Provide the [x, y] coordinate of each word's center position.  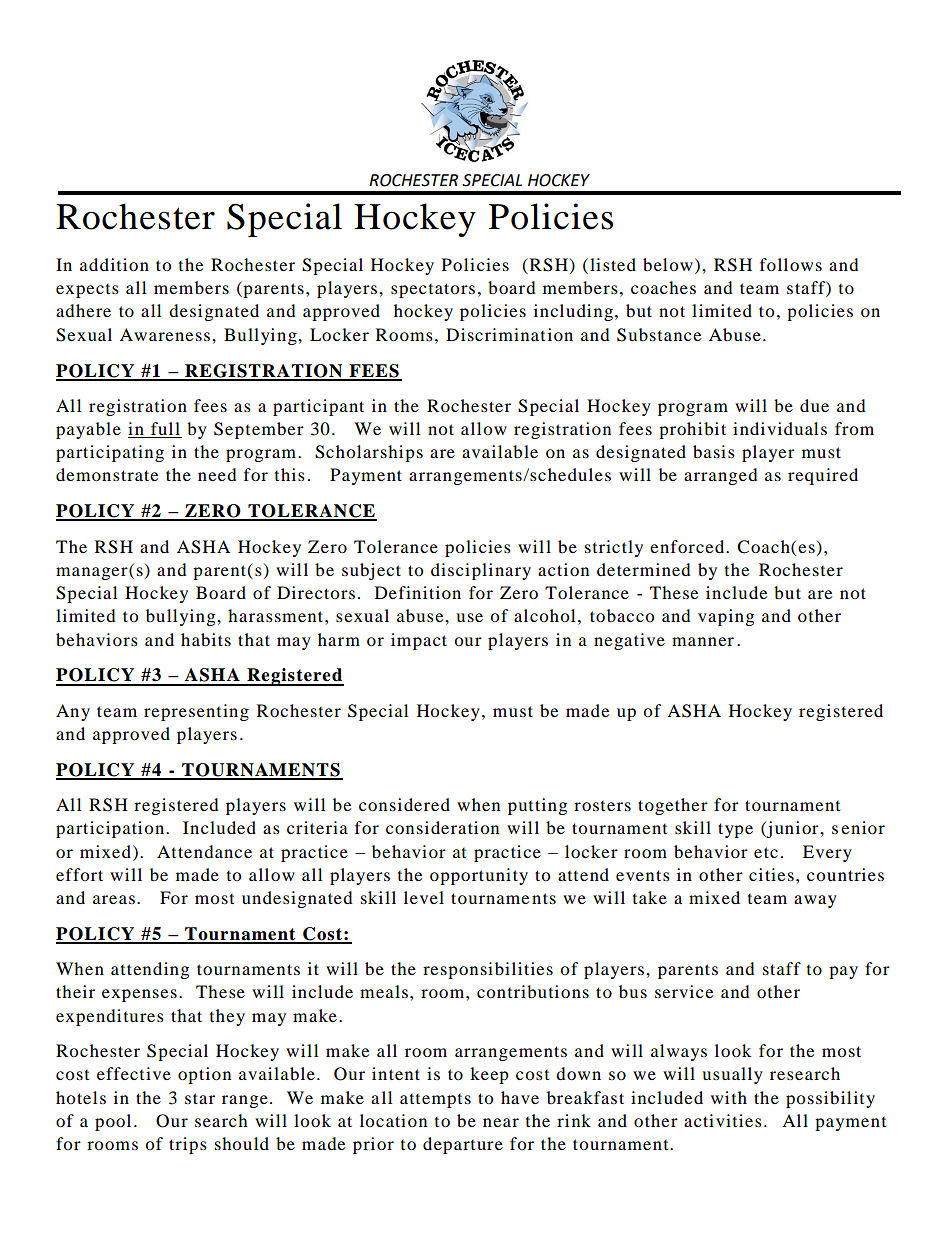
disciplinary [481, 571]
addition [114, 264]
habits [206, 639]
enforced [688, 546]
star [200, 1098]
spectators [433, 290]
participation [111, 829]
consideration [442, 827]
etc [766, 852]
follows [791, 264]
